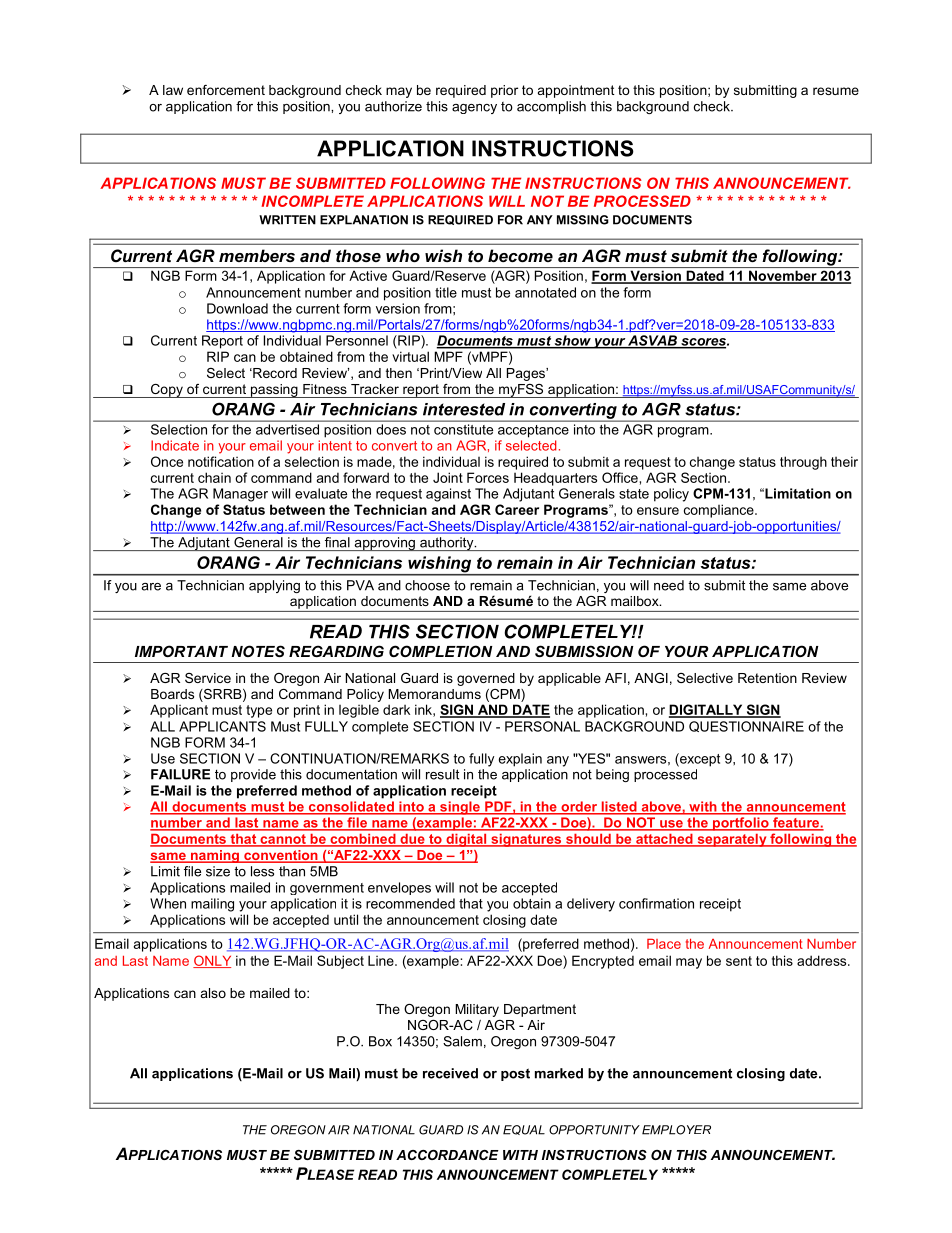 This screenshot has height=1233, width=952. What do you see at coordinates (524, 1130) in the screenshot?
I see `EQUAL` at bounding box center [524, 1130].
